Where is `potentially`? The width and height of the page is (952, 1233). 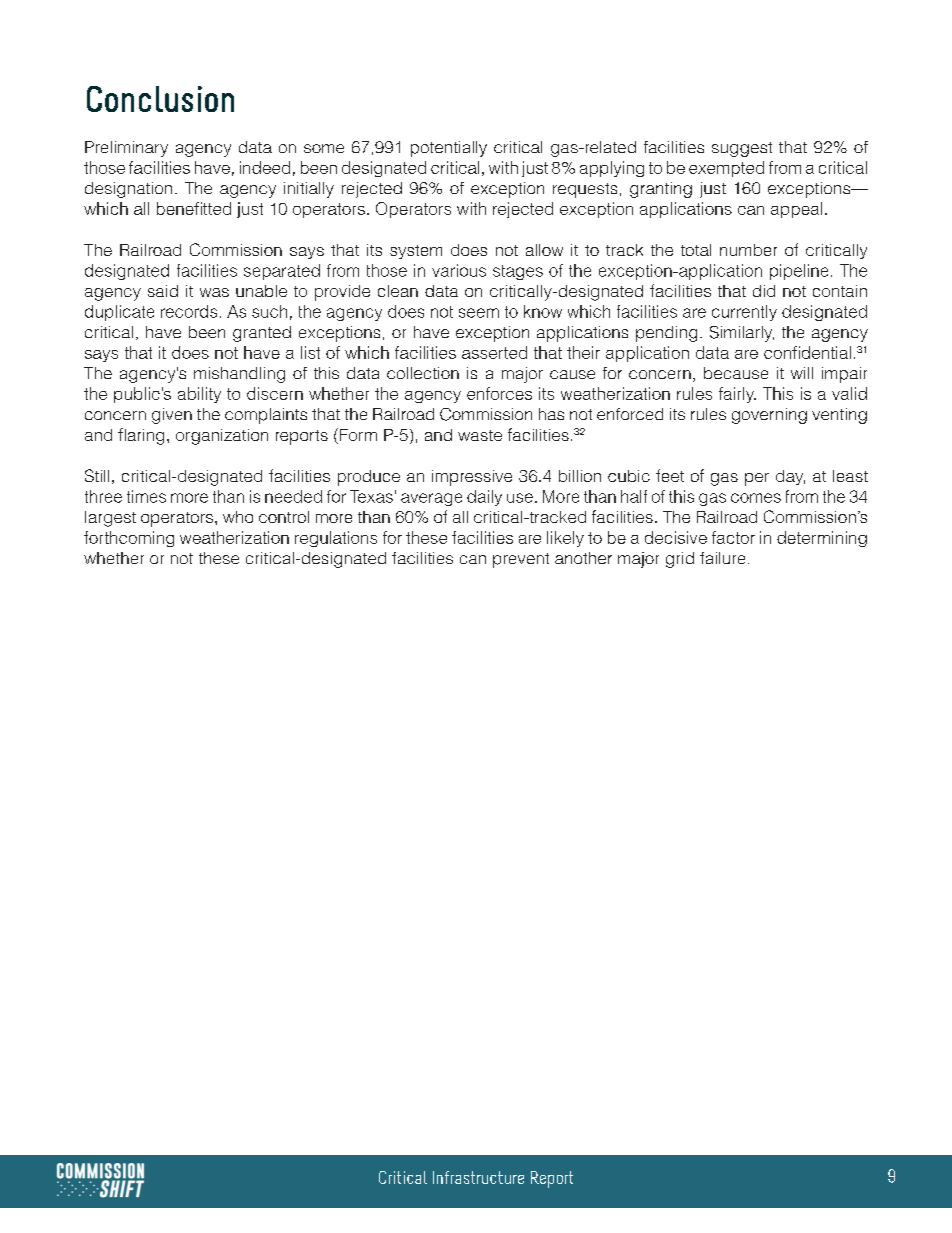
potentially is located at coordinates (449, 149).
